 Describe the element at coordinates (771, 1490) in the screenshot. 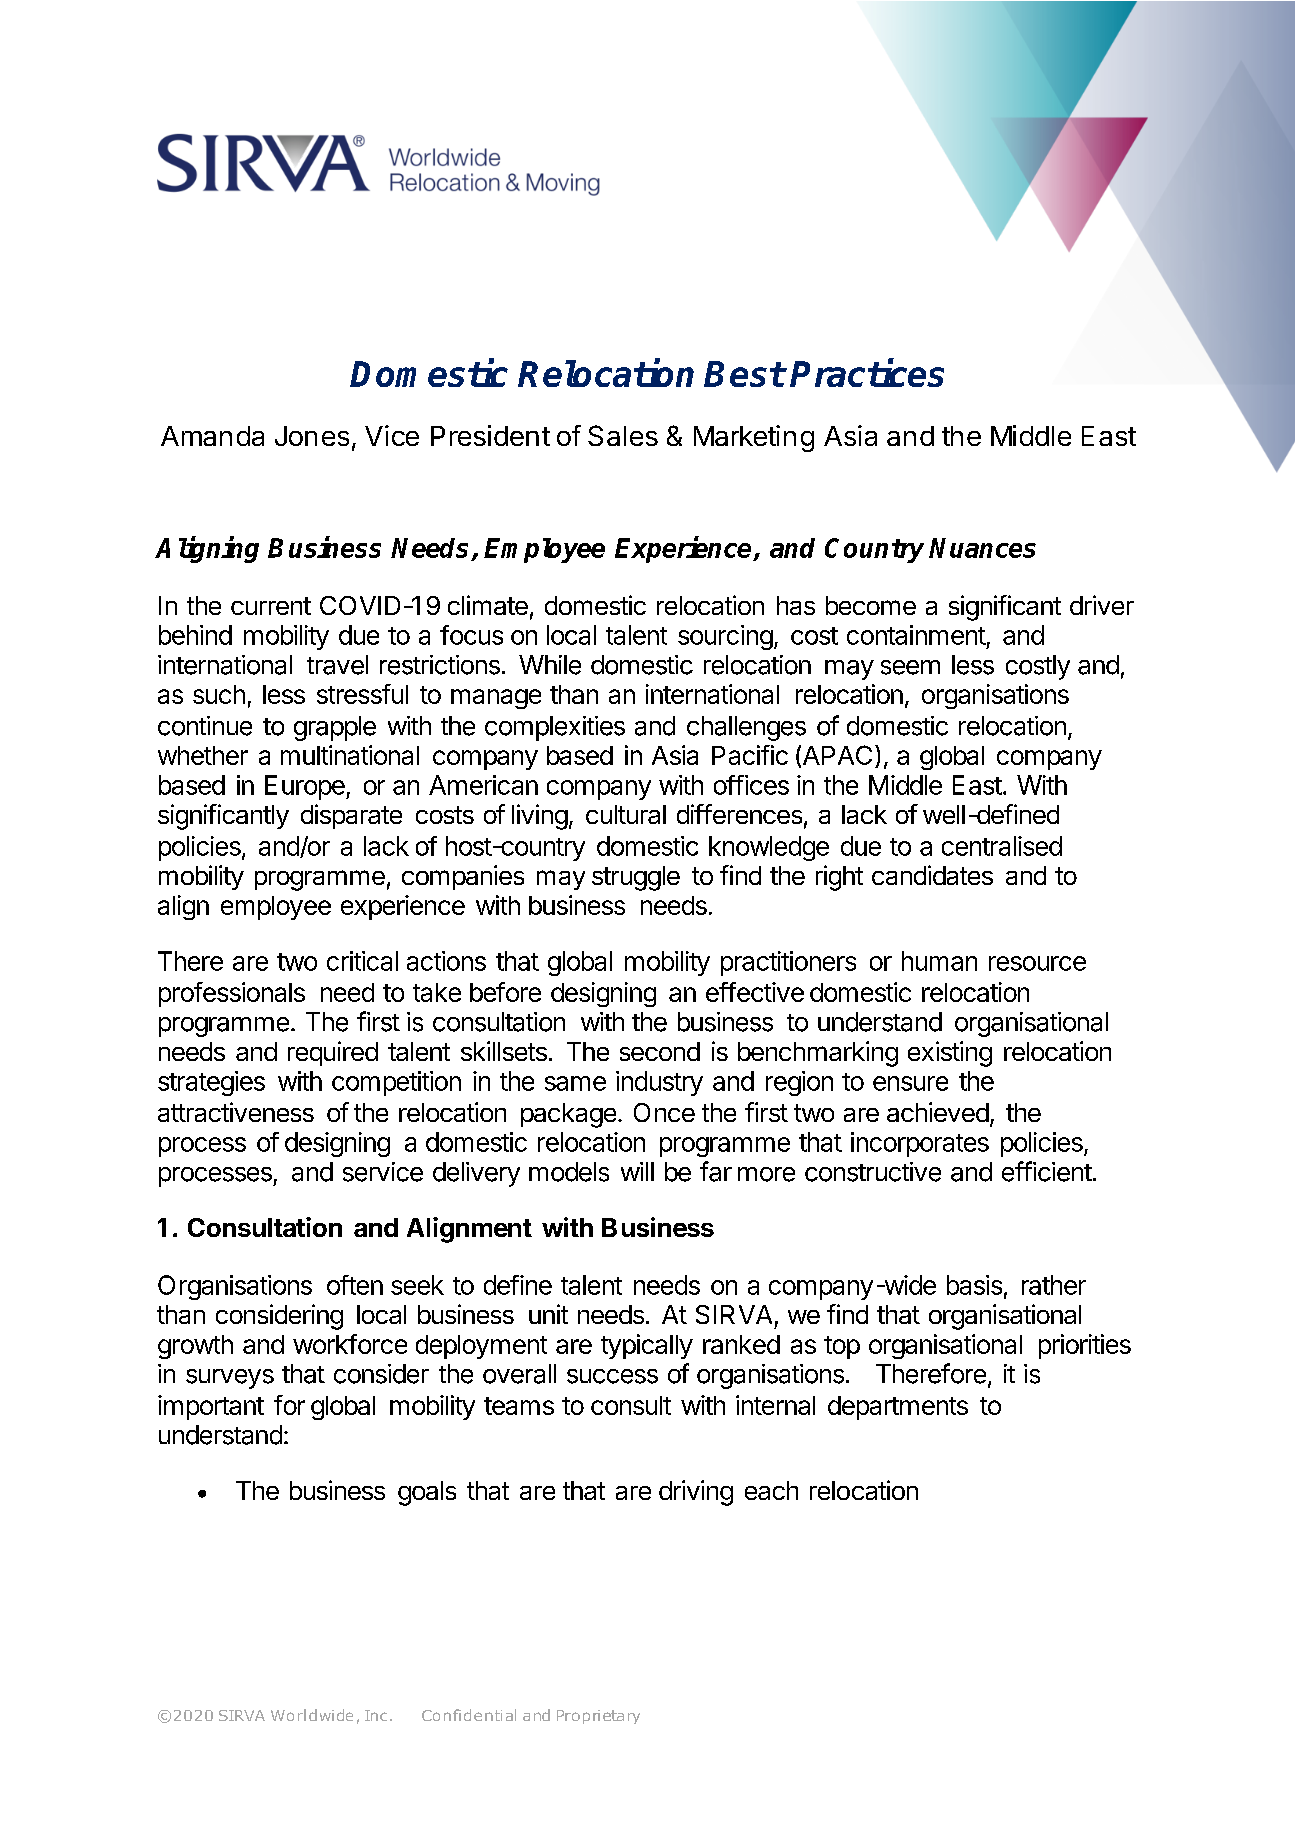

I see `each` at that location.
